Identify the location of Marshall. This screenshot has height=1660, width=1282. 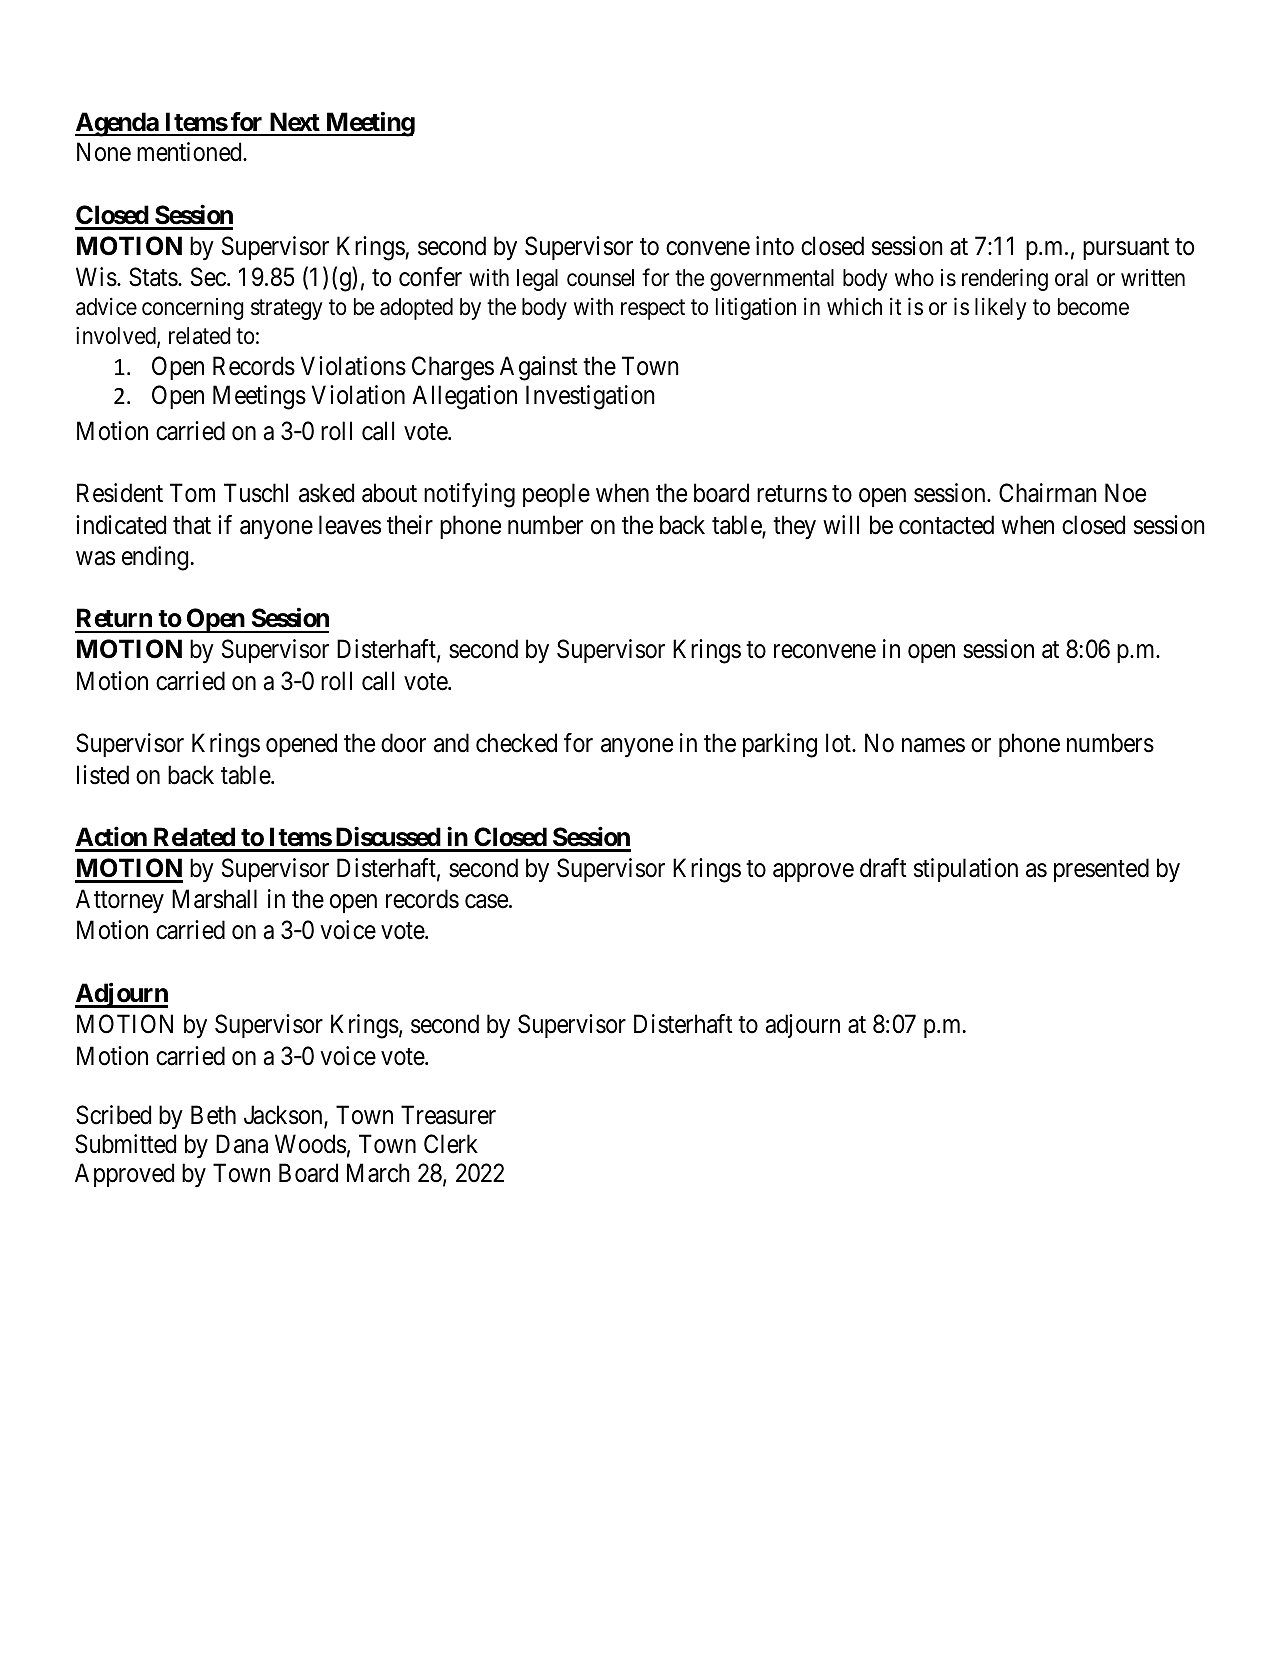
(214, 899).
